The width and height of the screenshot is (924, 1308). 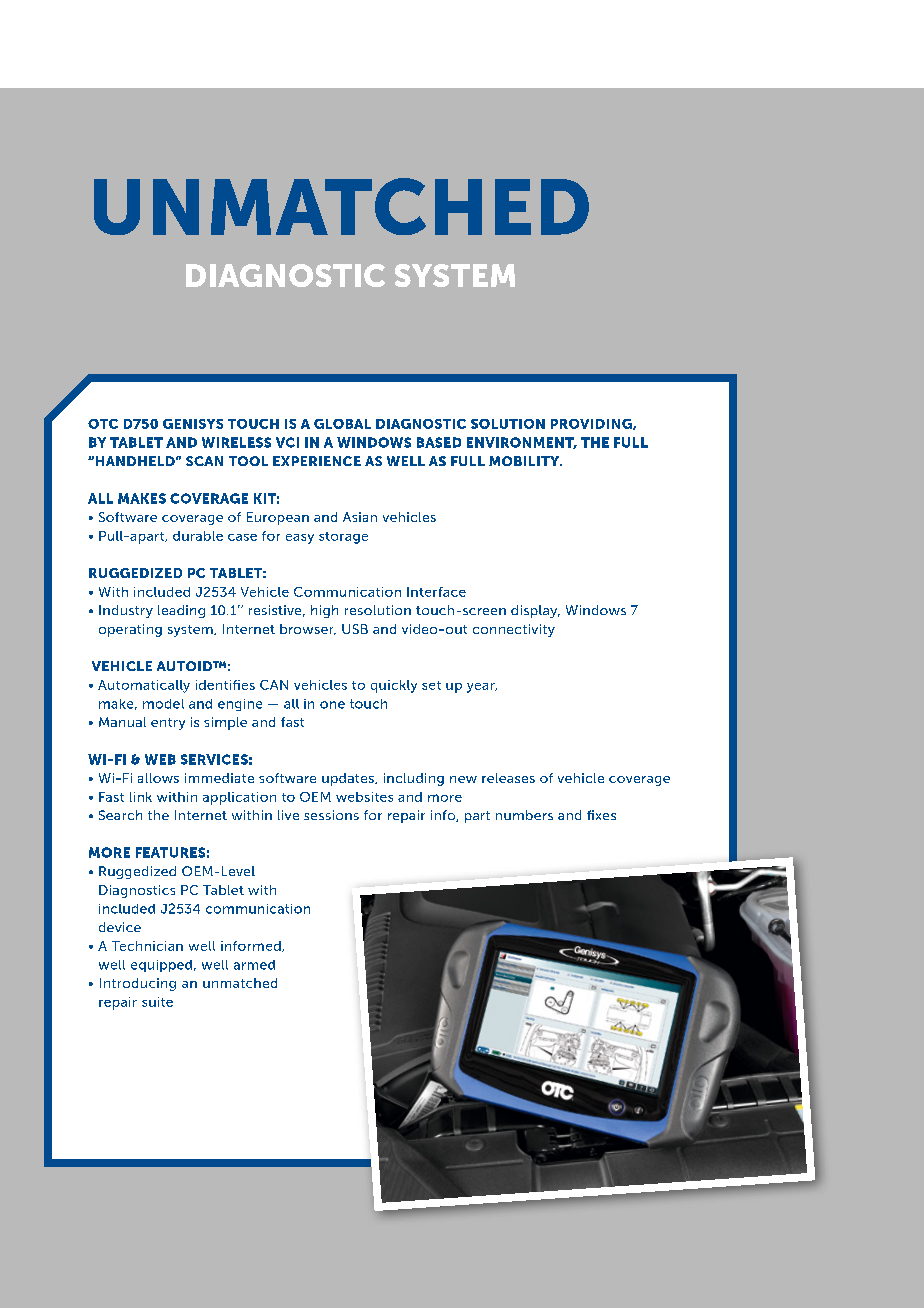 What do you see at coordinates (342, 424) in the screenshot?
I see `global` at bounding box center [342, 424].
